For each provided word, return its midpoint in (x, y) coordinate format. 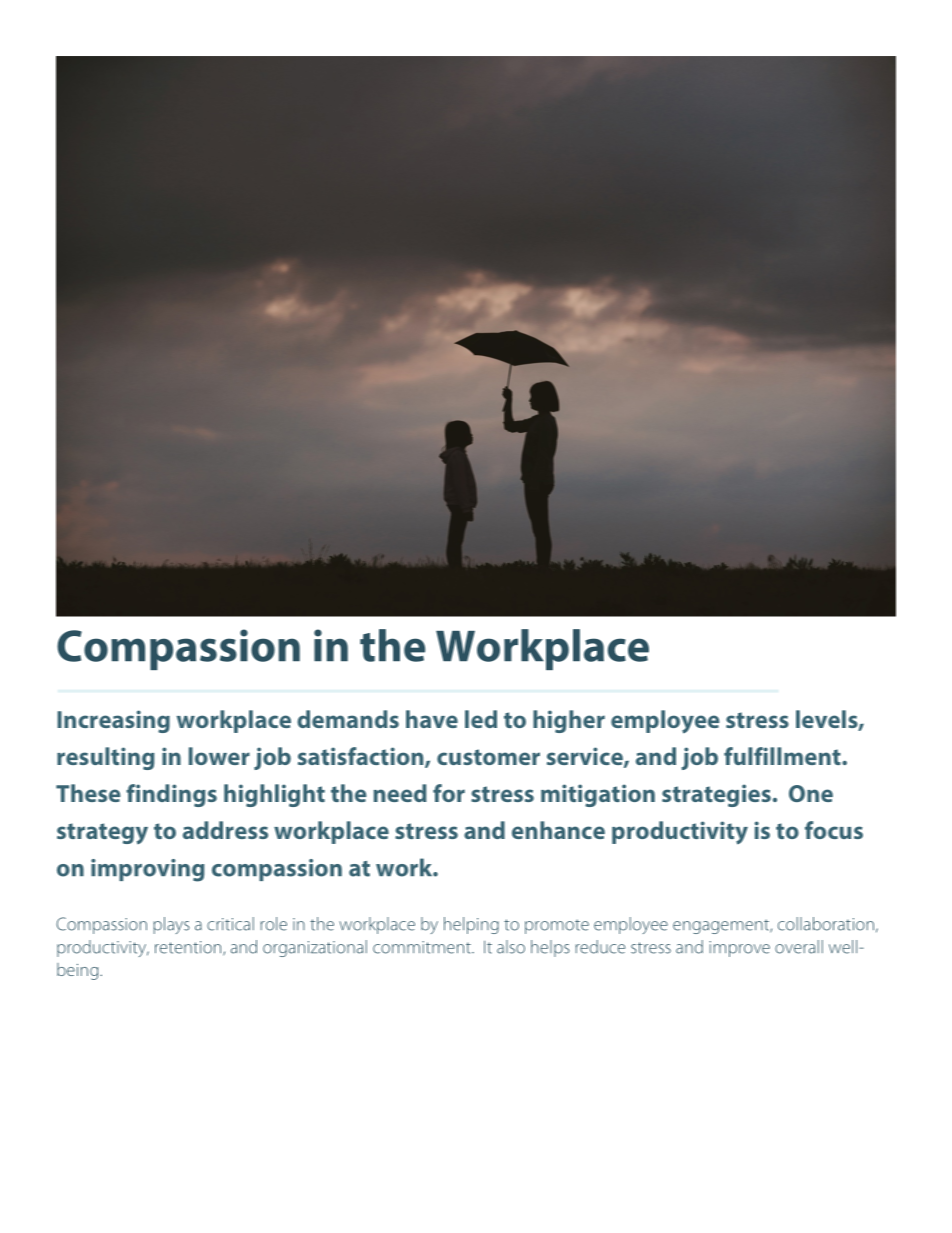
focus (834, 830)
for (449, 793)
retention (189, 948)
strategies (716, 795)
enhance (558, 830)
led (481, 719)
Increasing (113, 721)
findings (171, 795)
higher (569, 721)
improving (148, 870)
